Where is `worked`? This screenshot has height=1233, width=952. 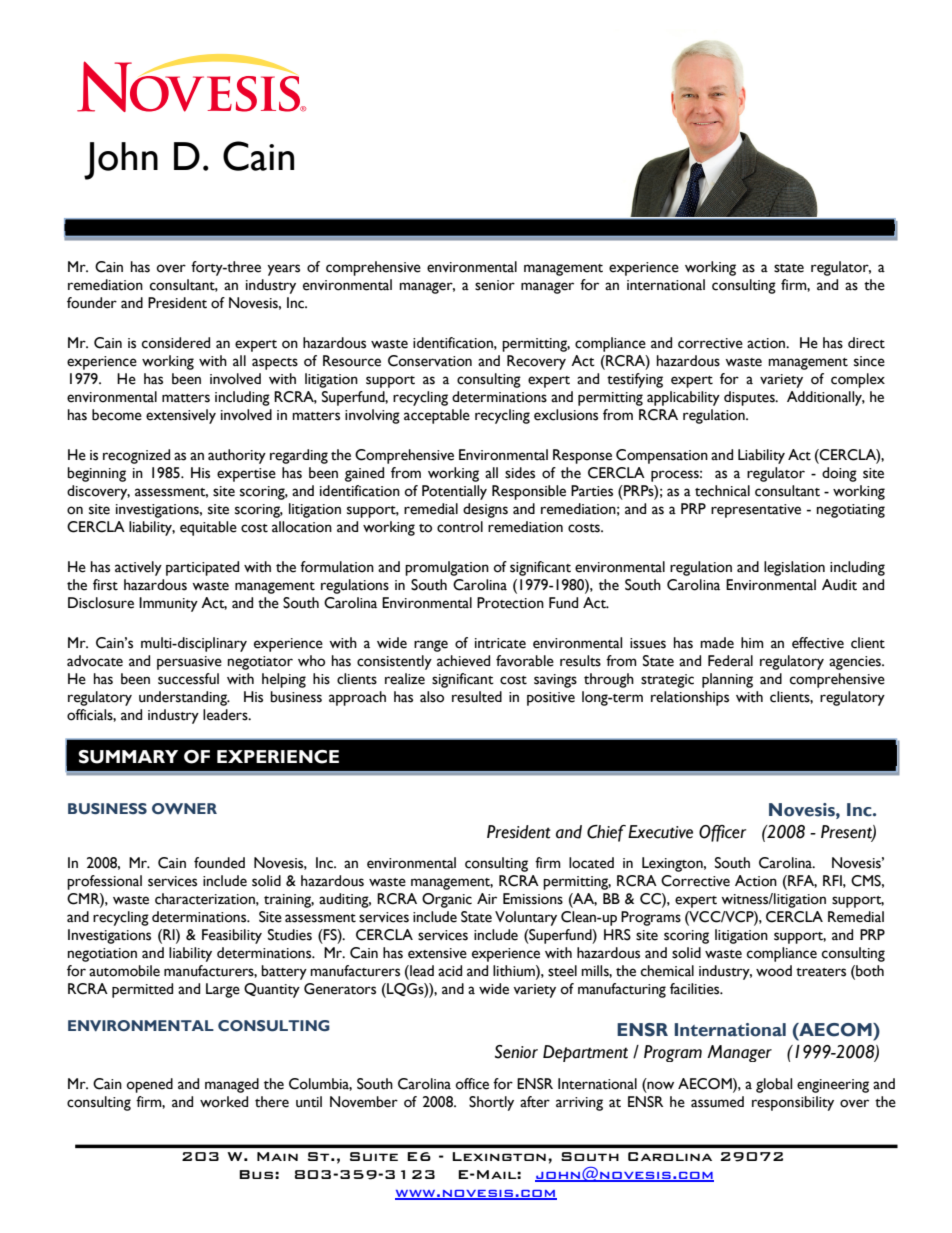
worked is located at coordinates (224, 1102).
